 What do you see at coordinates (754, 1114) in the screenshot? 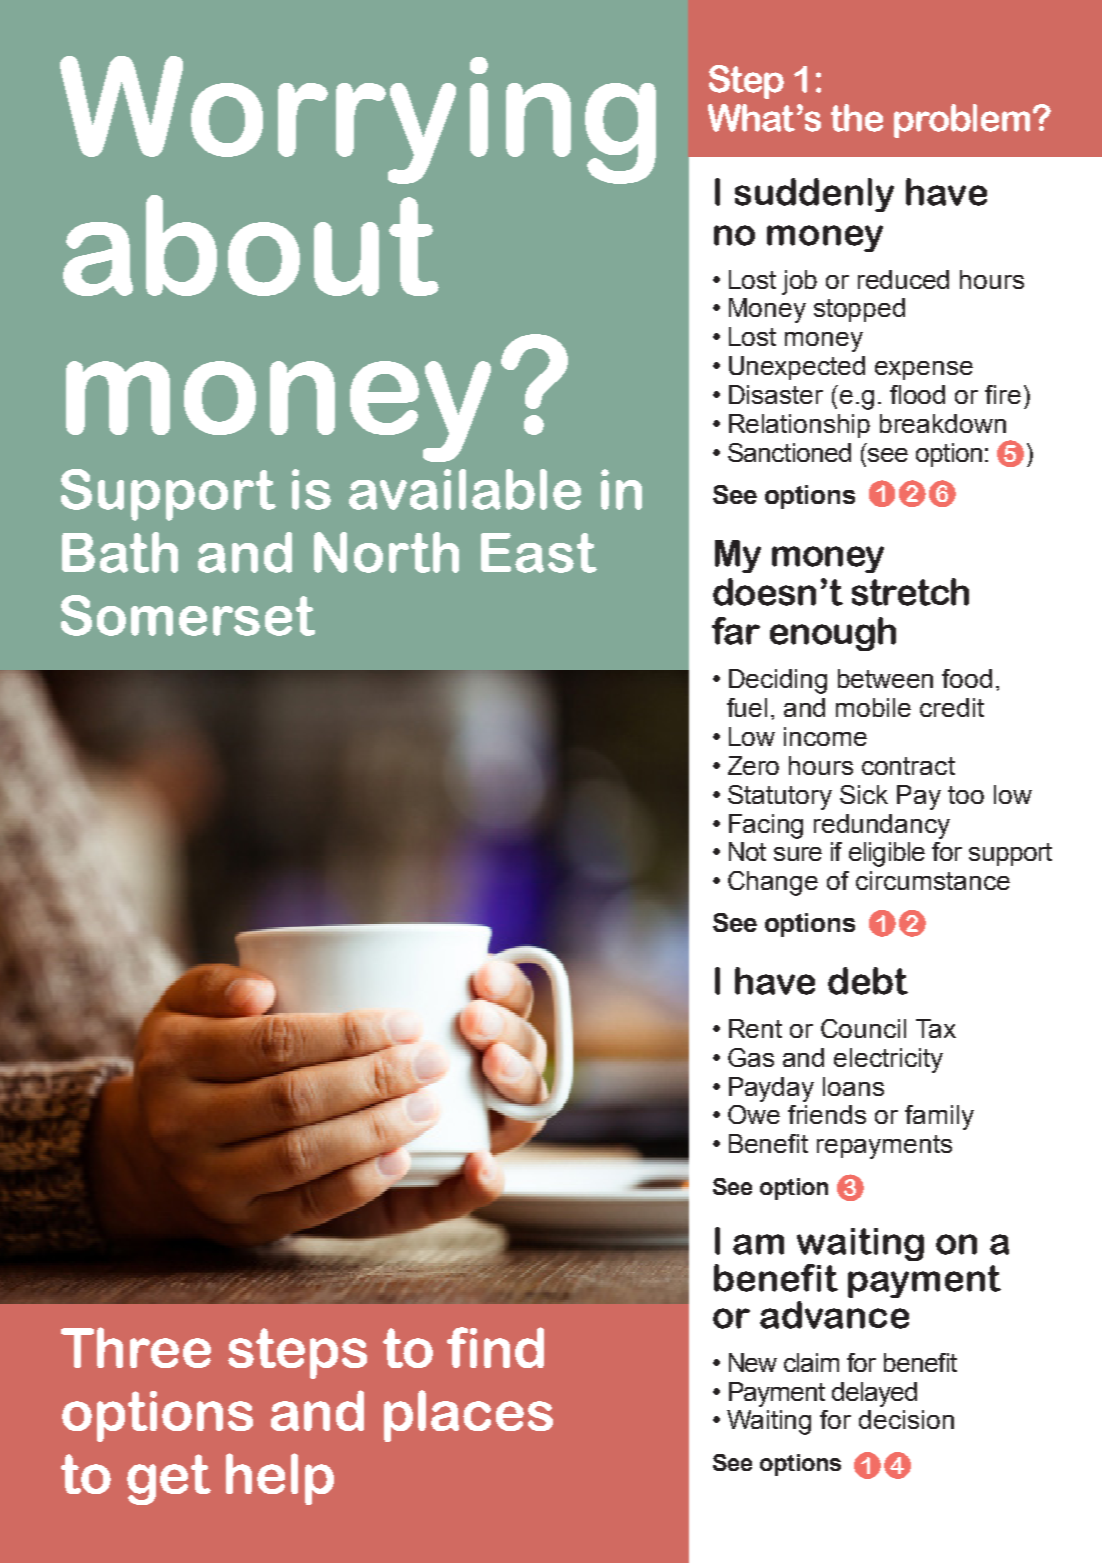
I see `Owe` at bounding box center [754, 1114].
